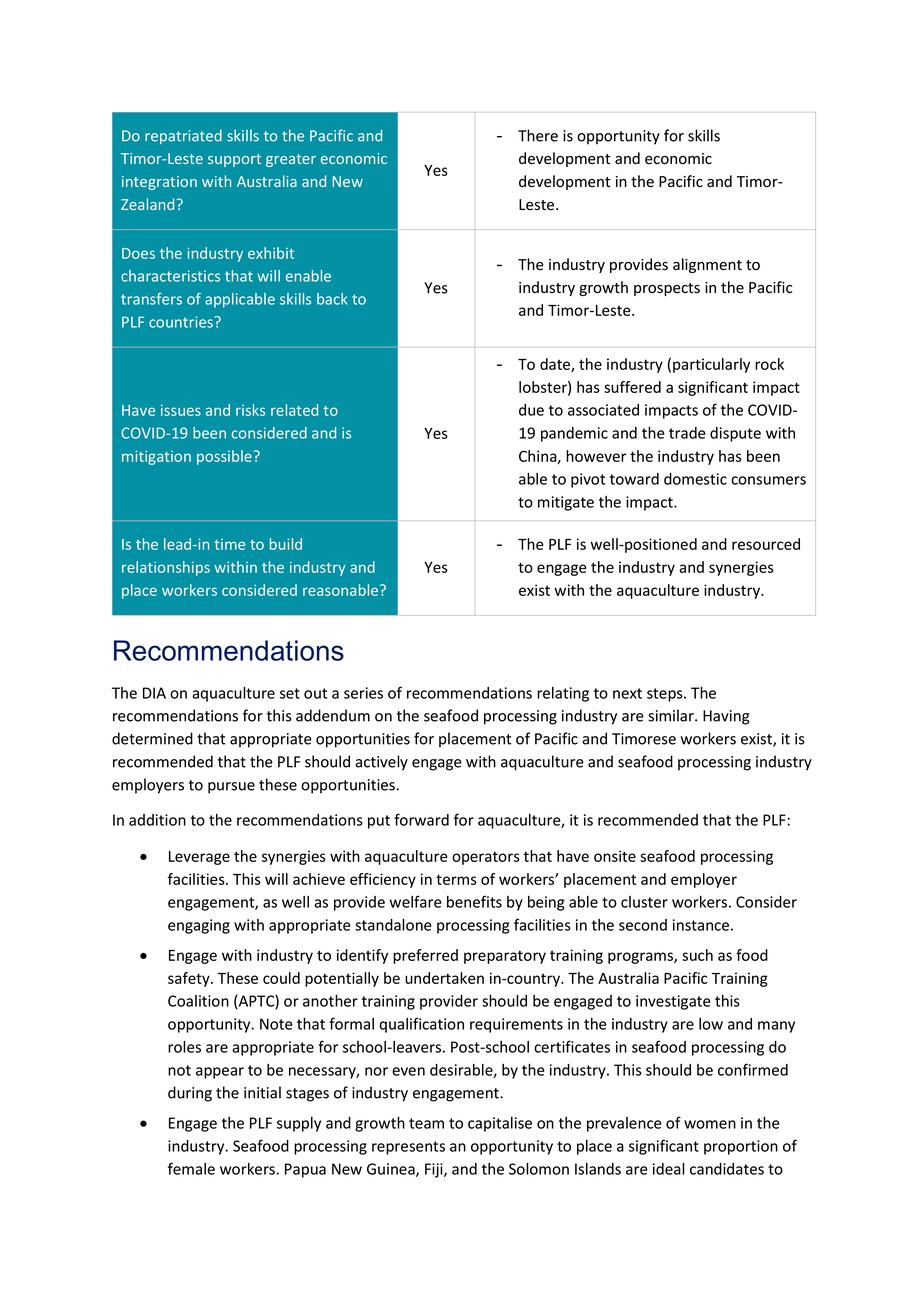 Image resolution: width=924 pixels, height=1308 pixels. Describe the element at coordinates (290, 693) in the image. I see `set` at that location.
